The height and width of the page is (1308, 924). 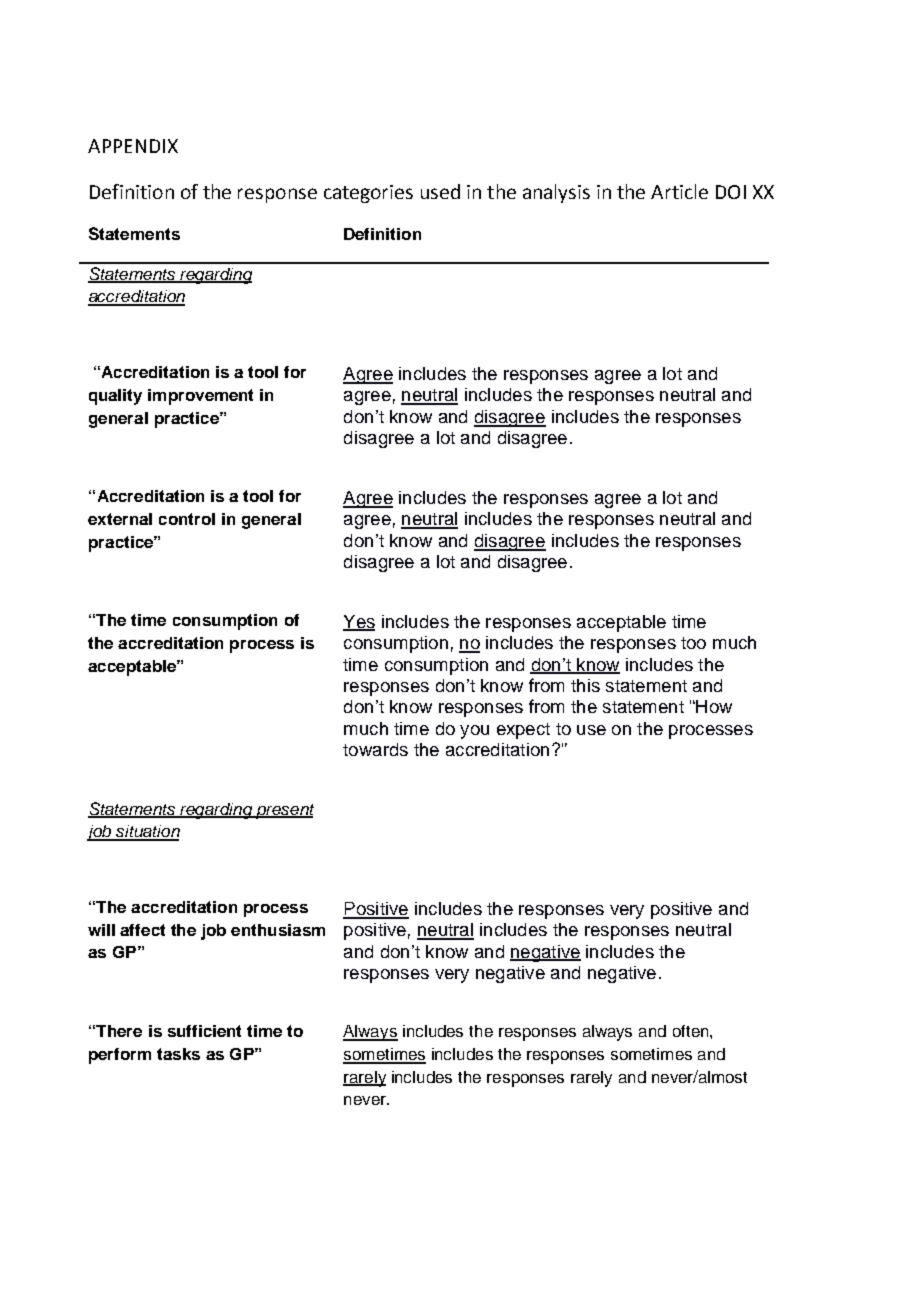 I want to click on Yes, so click(x=359, y=622).
